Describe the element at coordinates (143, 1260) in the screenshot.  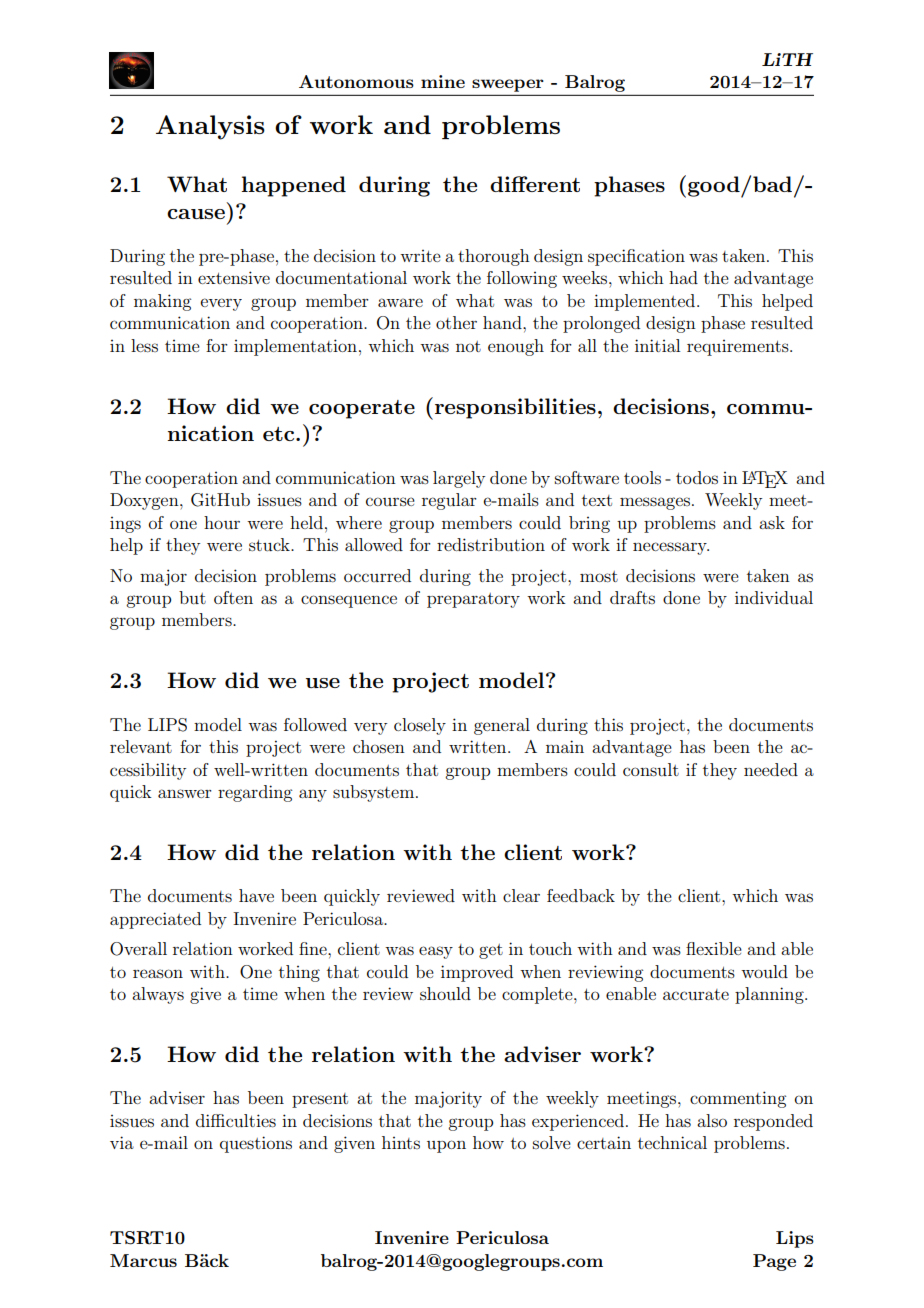
I see `Marcus` at that location.
